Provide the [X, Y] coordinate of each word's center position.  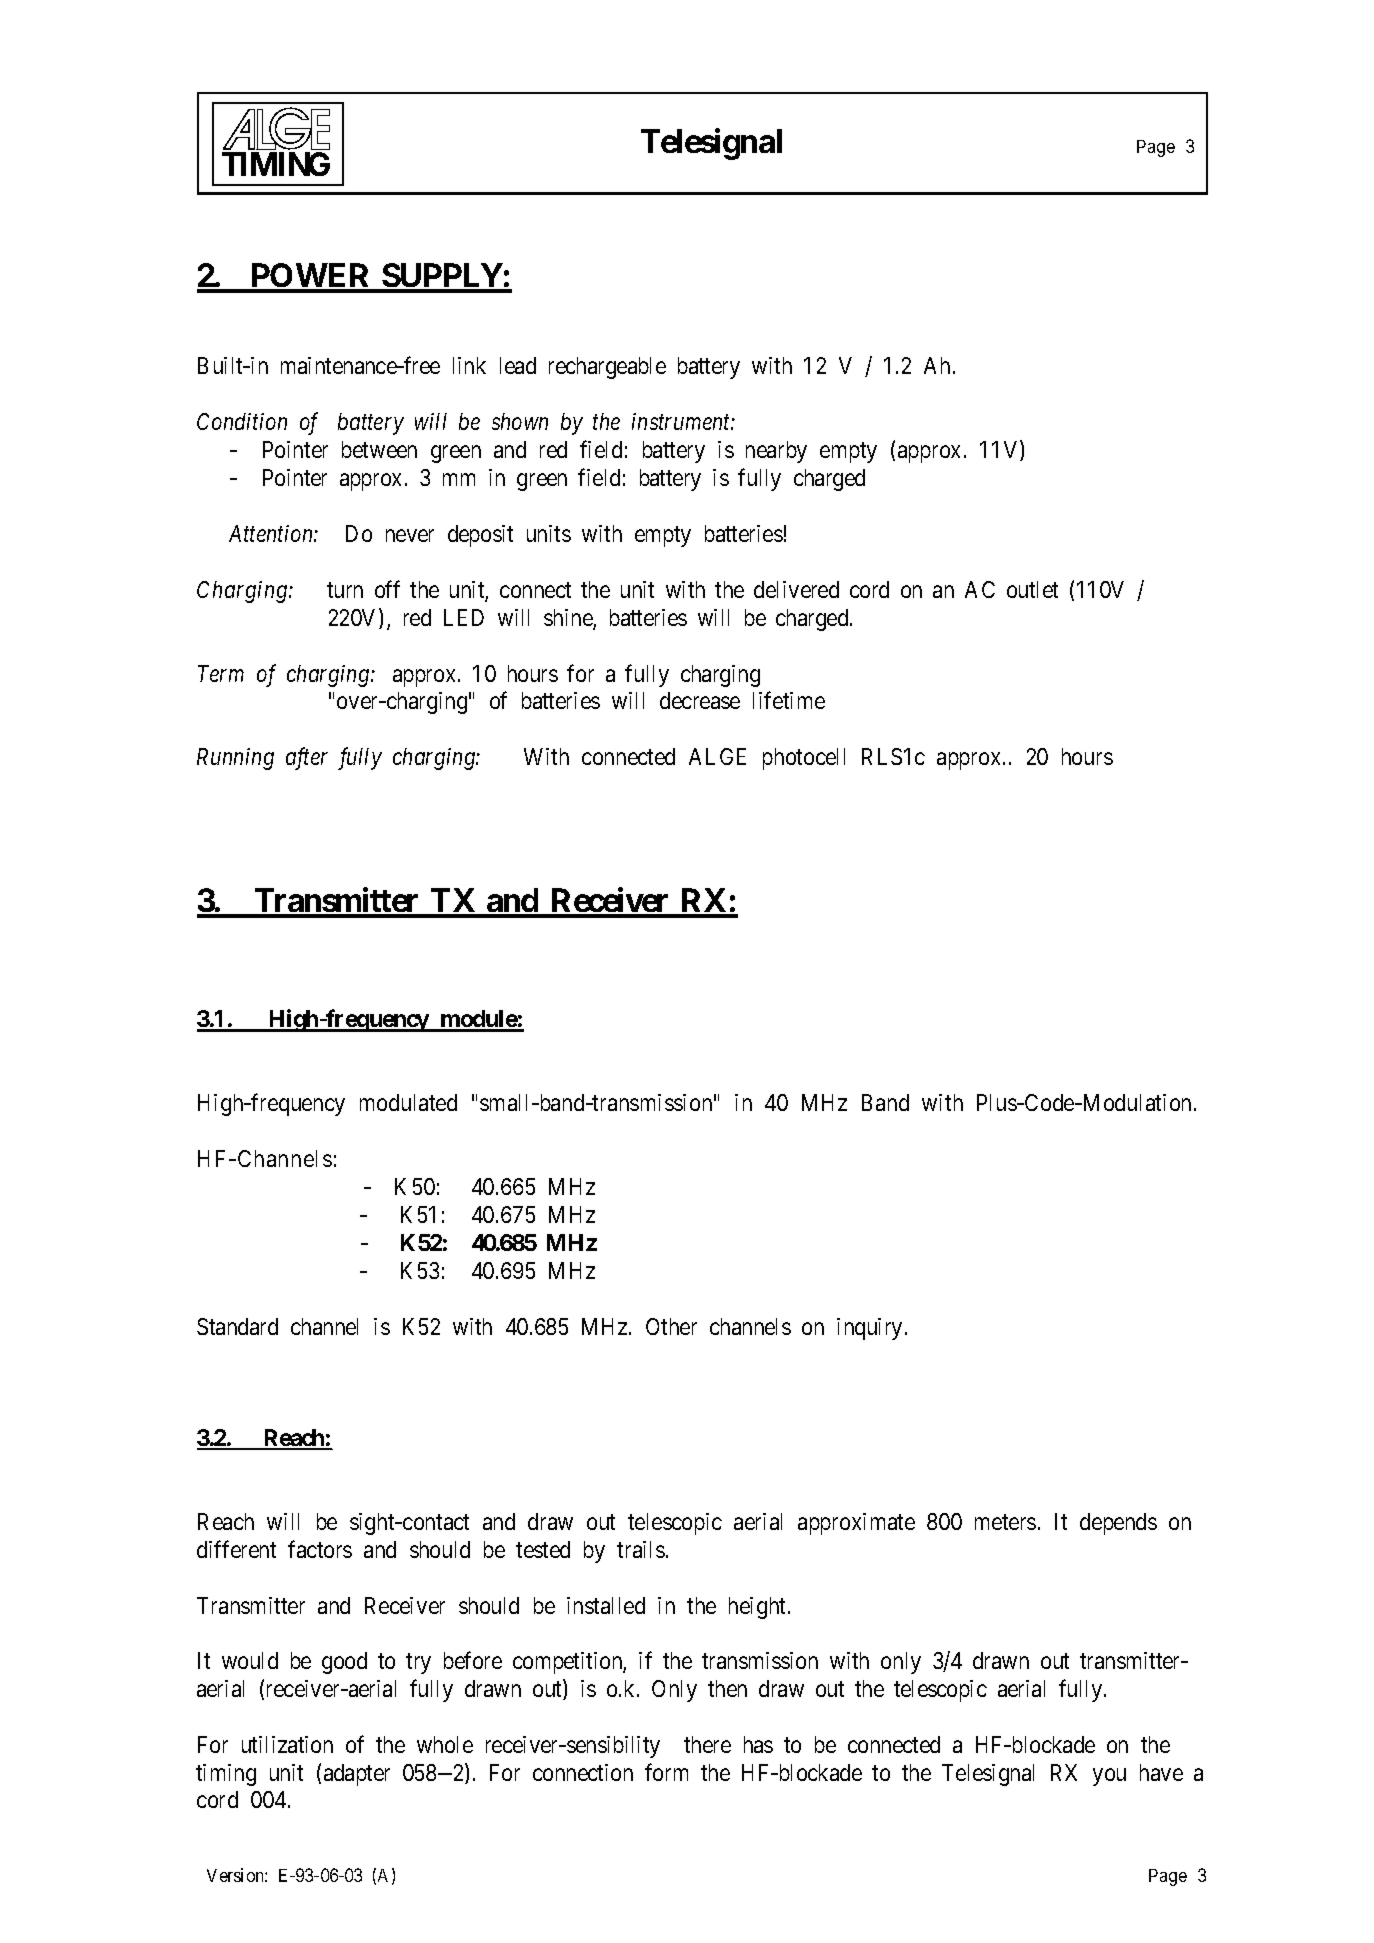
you [1109, 1777]
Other [671, 1326]
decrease [700, 700]
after [307, 758]
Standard [237, 1326]
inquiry [869, 1329]
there [707, 1744]
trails [641, 1549]
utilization [287, 1744]
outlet [1032, 589]
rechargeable [607, 368]
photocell [804, 759]
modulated [408, 1102]
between [379, 449]
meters [1005, 1522]
